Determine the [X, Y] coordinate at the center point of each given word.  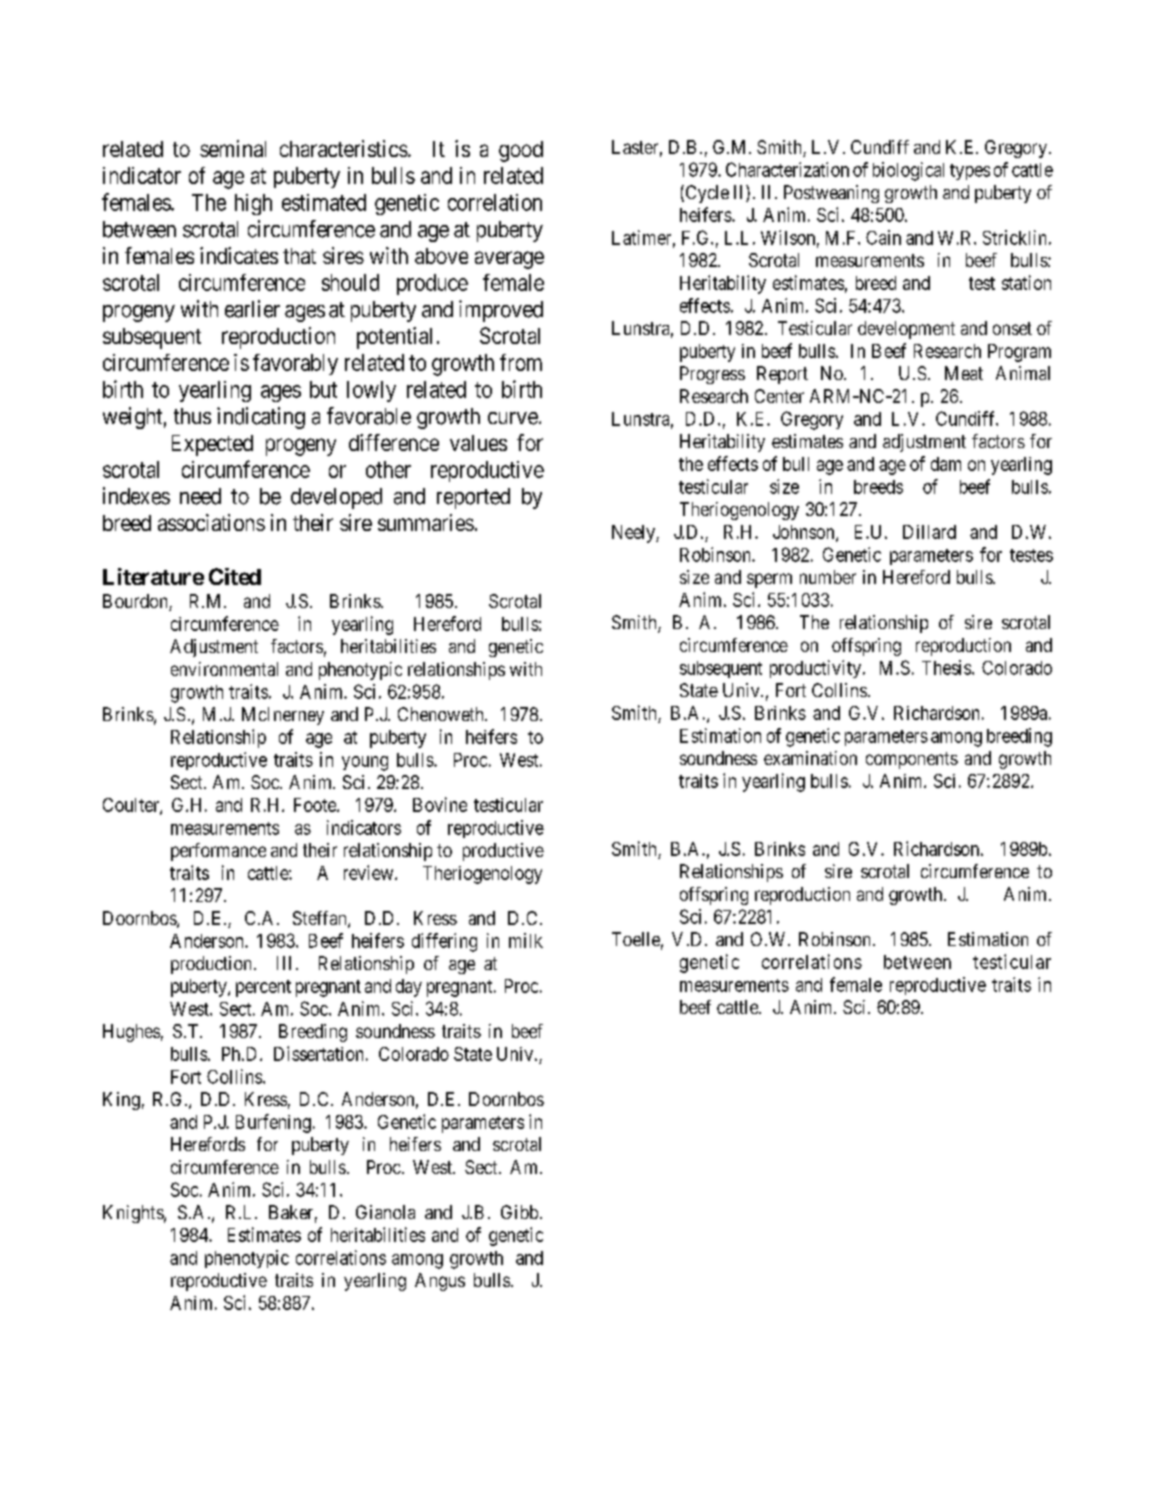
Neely [634, 534]
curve [513, 418]
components [912, 760]
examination [810, 758]
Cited [235, 576]
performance [218, 852]
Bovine [440, 804]
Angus [440, 1282]
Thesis [946, 667]
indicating [261, 418]
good [521, 151]
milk [526, 940]
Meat [964, 373]
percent [263, 988]
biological [908, 171]
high [253, 204]
